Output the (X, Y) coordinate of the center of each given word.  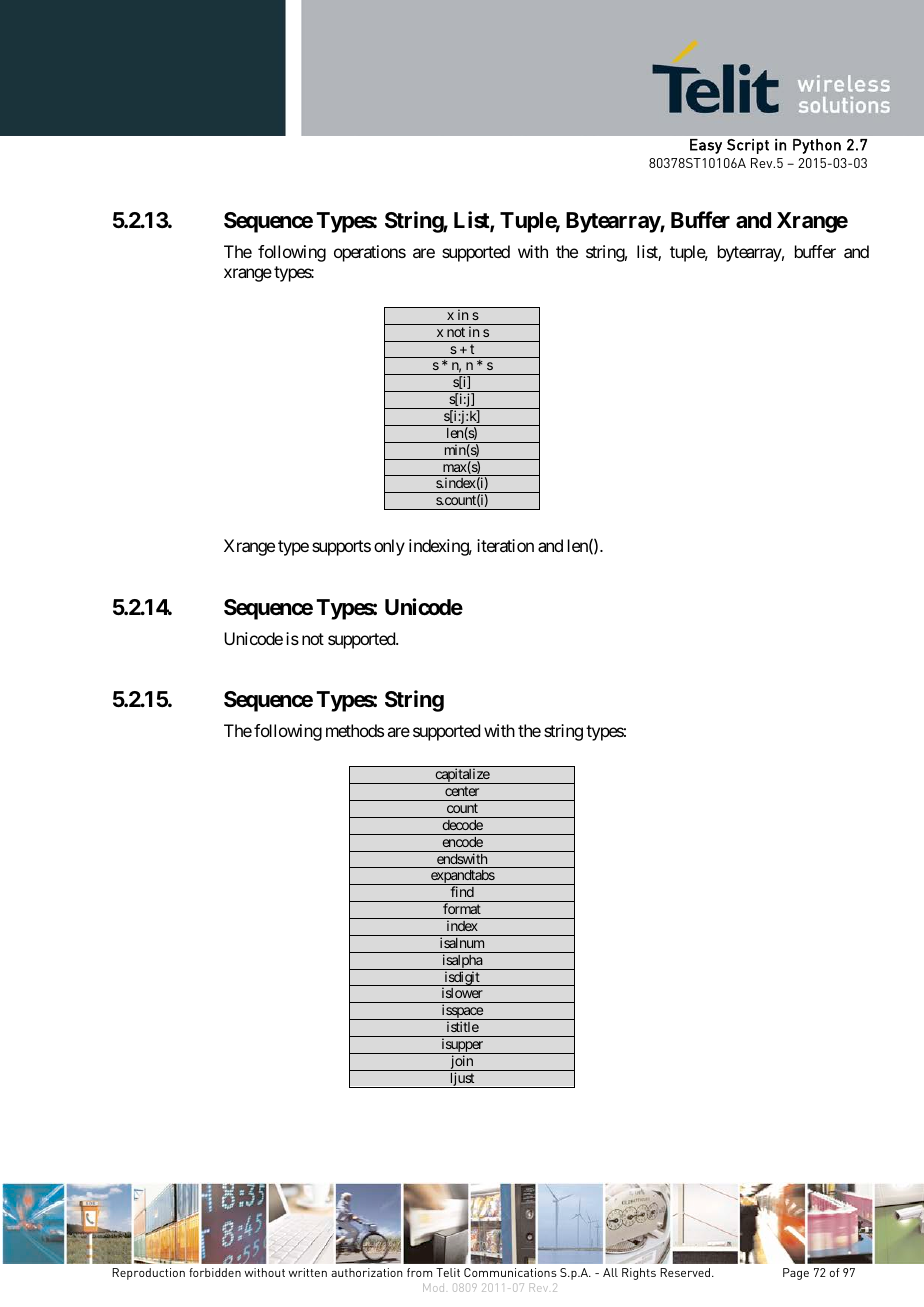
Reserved (685, 1272)
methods (355, 730)
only (389, 547)
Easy (706, 146)
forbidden (215, 1272)
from (419, 1272)
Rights (639, 1274)
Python (817, 146)
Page (796, 1274)
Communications (510, 1272)
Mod (433, 1287)
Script (748, 146)
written (308, 1272)
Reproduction (148, 1274)
